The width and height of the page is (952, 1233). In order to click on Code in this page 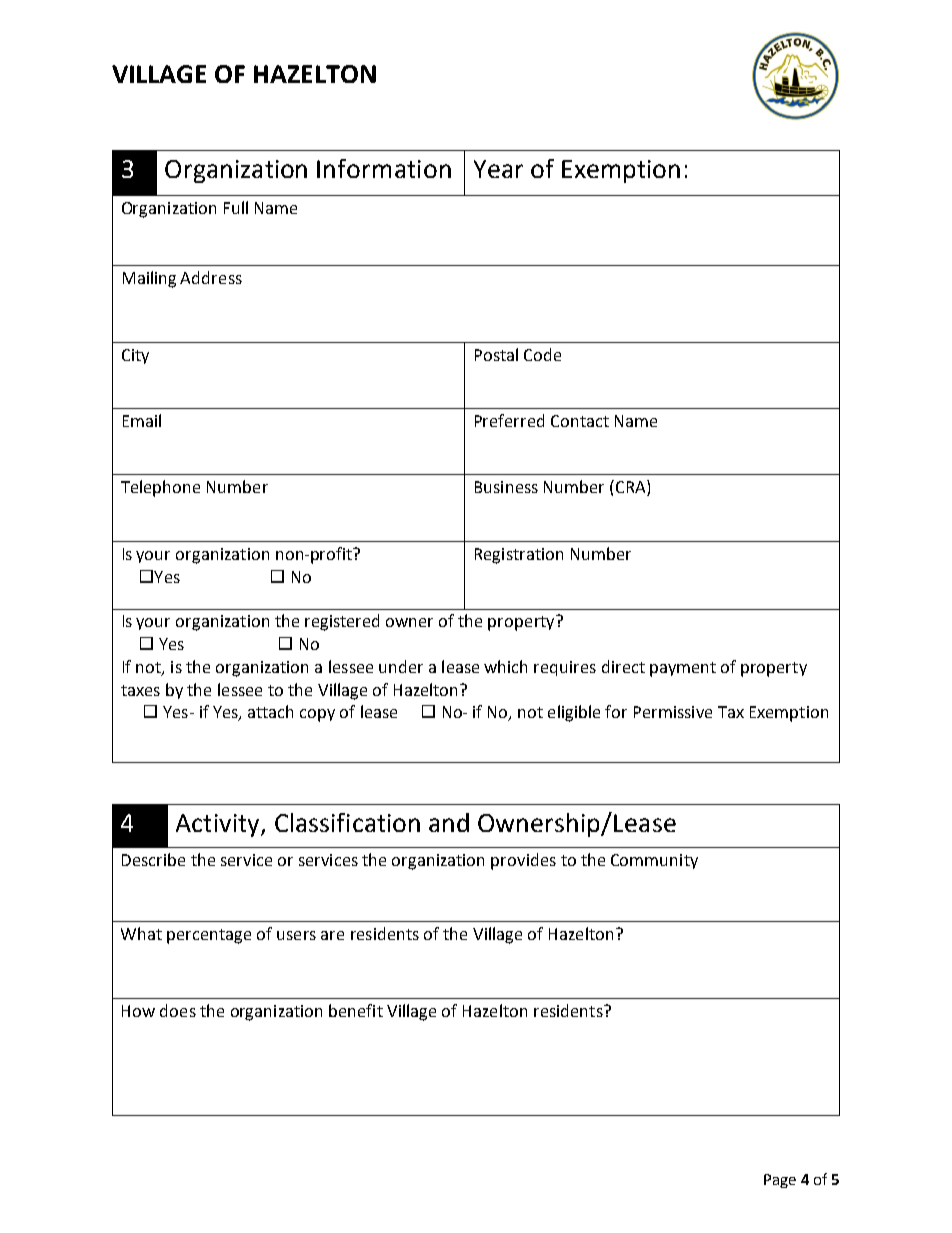, I will do `click(542, 354)`.
